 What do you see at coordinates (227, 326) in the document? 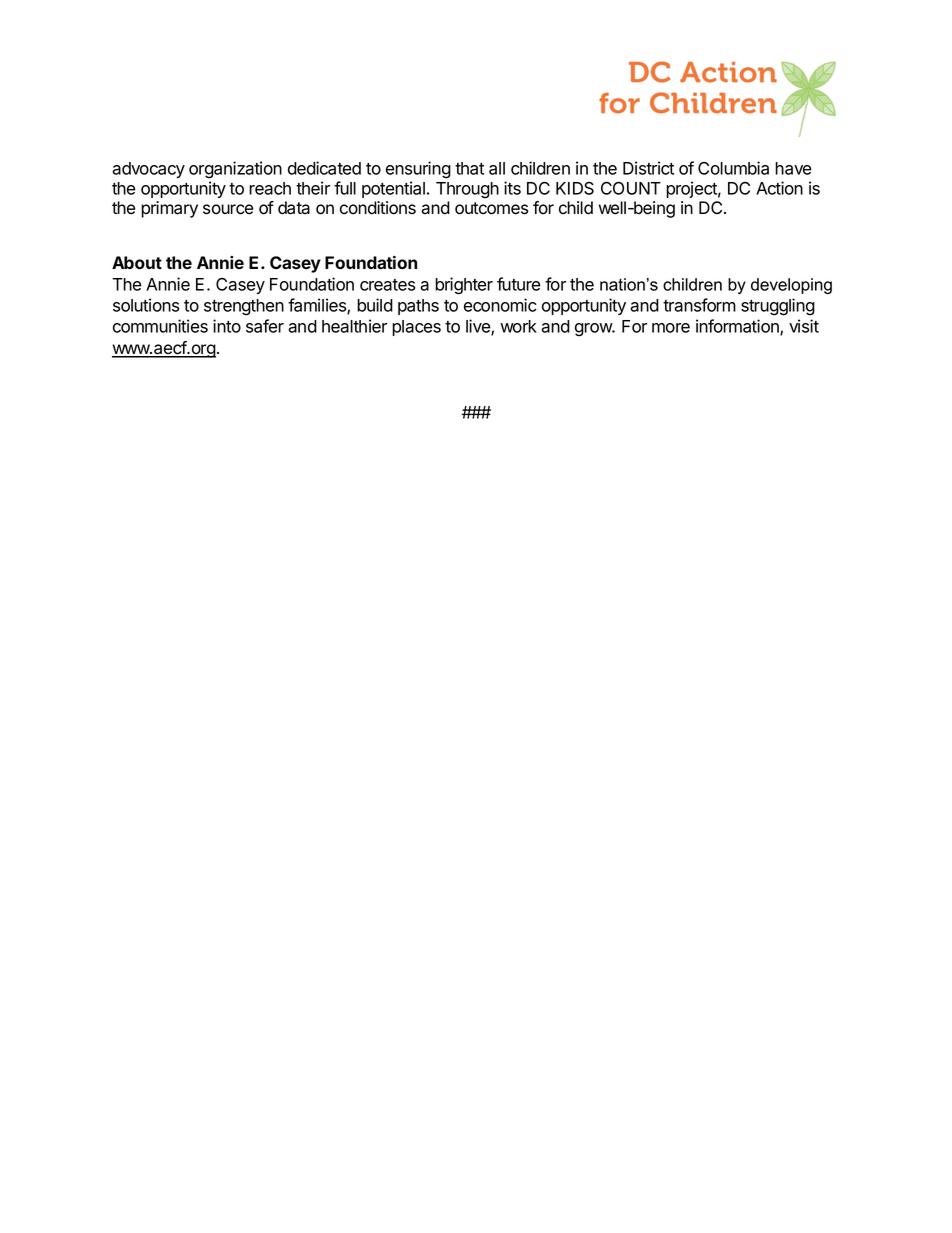
I see `into` at bounding box center [227, 326].
